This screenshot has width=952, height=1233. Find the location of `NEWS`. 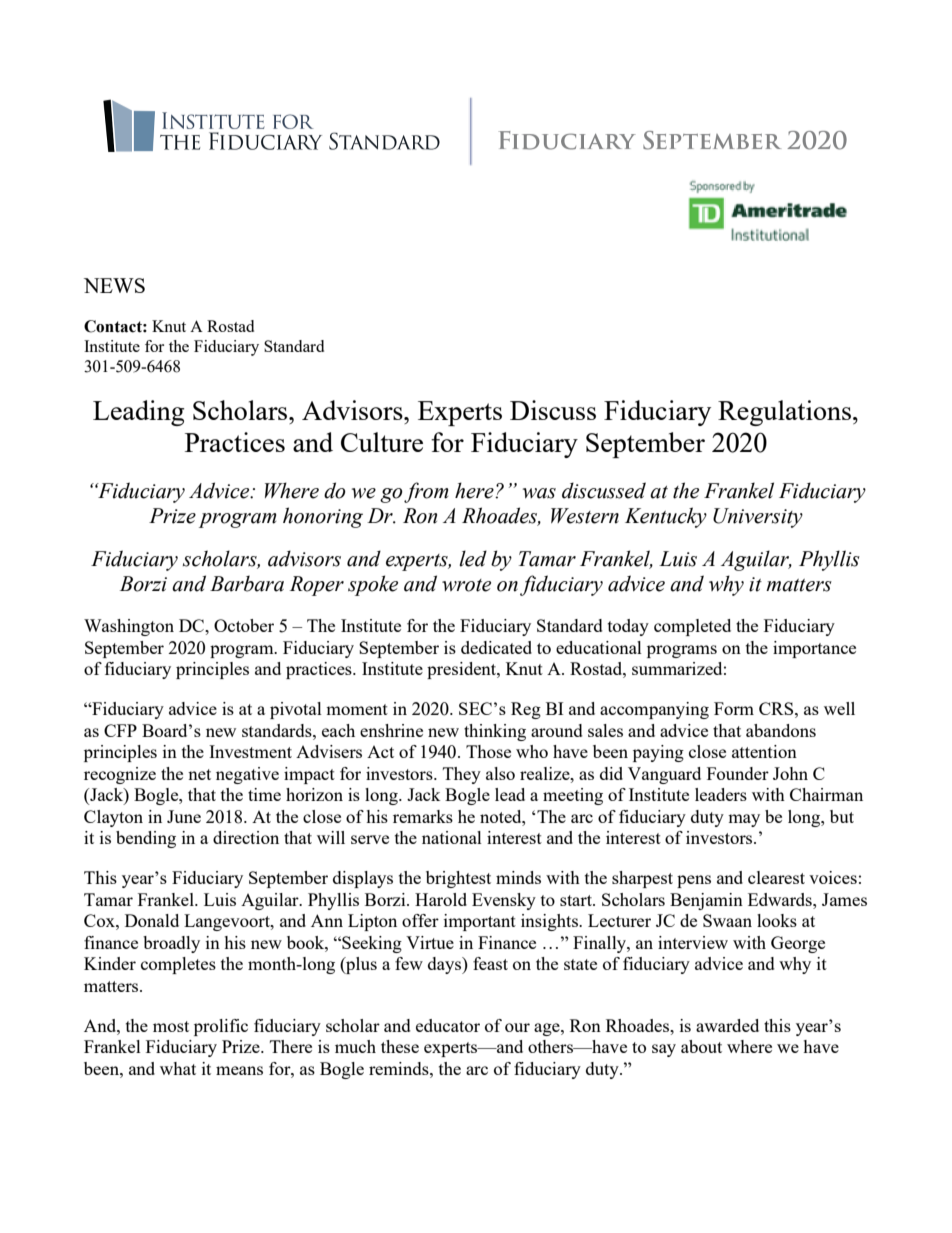

NEWS is located at coordinates (114, 285).
